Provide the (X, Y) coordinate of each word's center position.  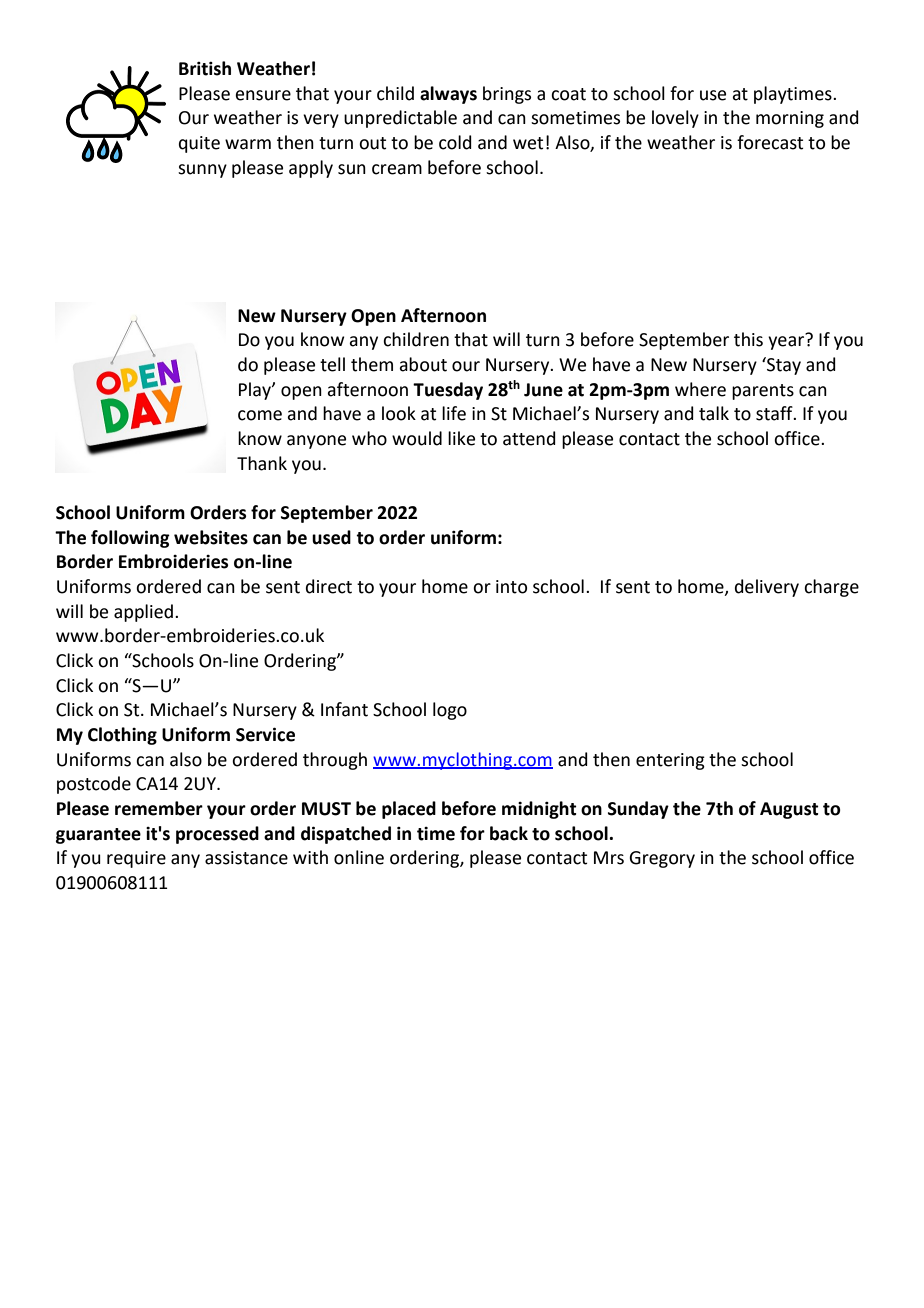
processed (217, 835)
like (461, 438)
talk (714, 413)
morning (790, 119)
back (509, 833)
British (205, 68)
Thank (262, 463)
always (448, 95)
